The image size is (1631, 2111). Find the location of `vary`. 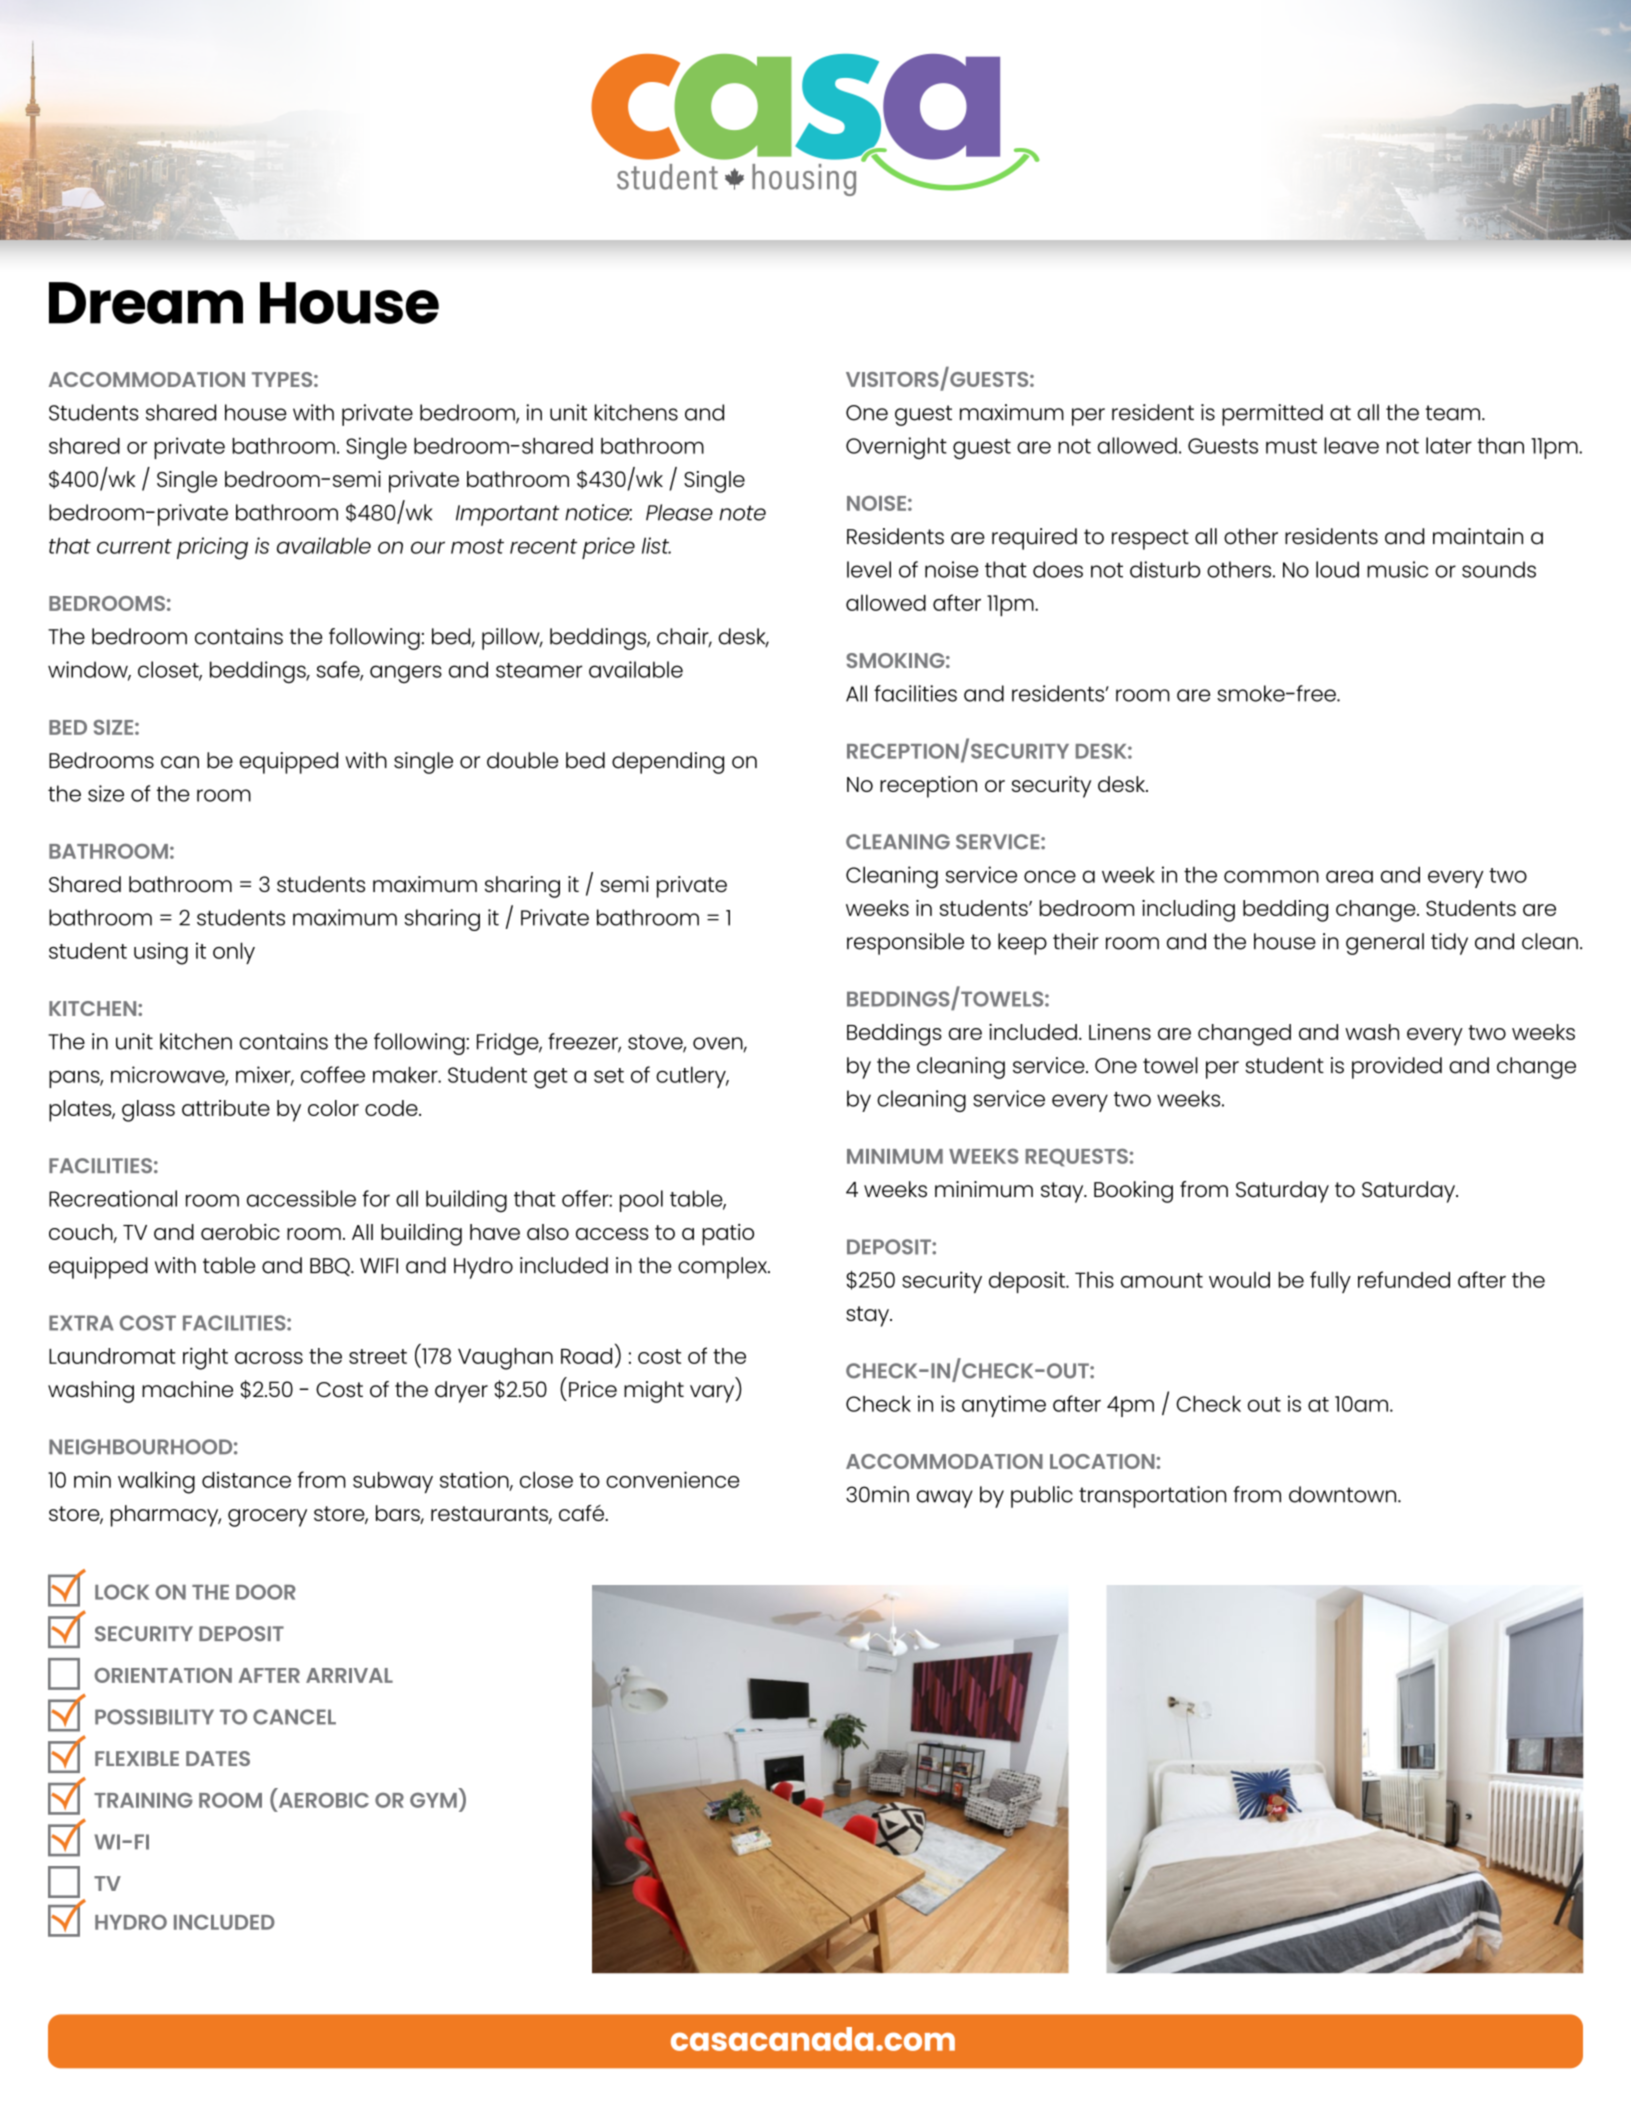

vary is located at coordinates (713, 1394).
